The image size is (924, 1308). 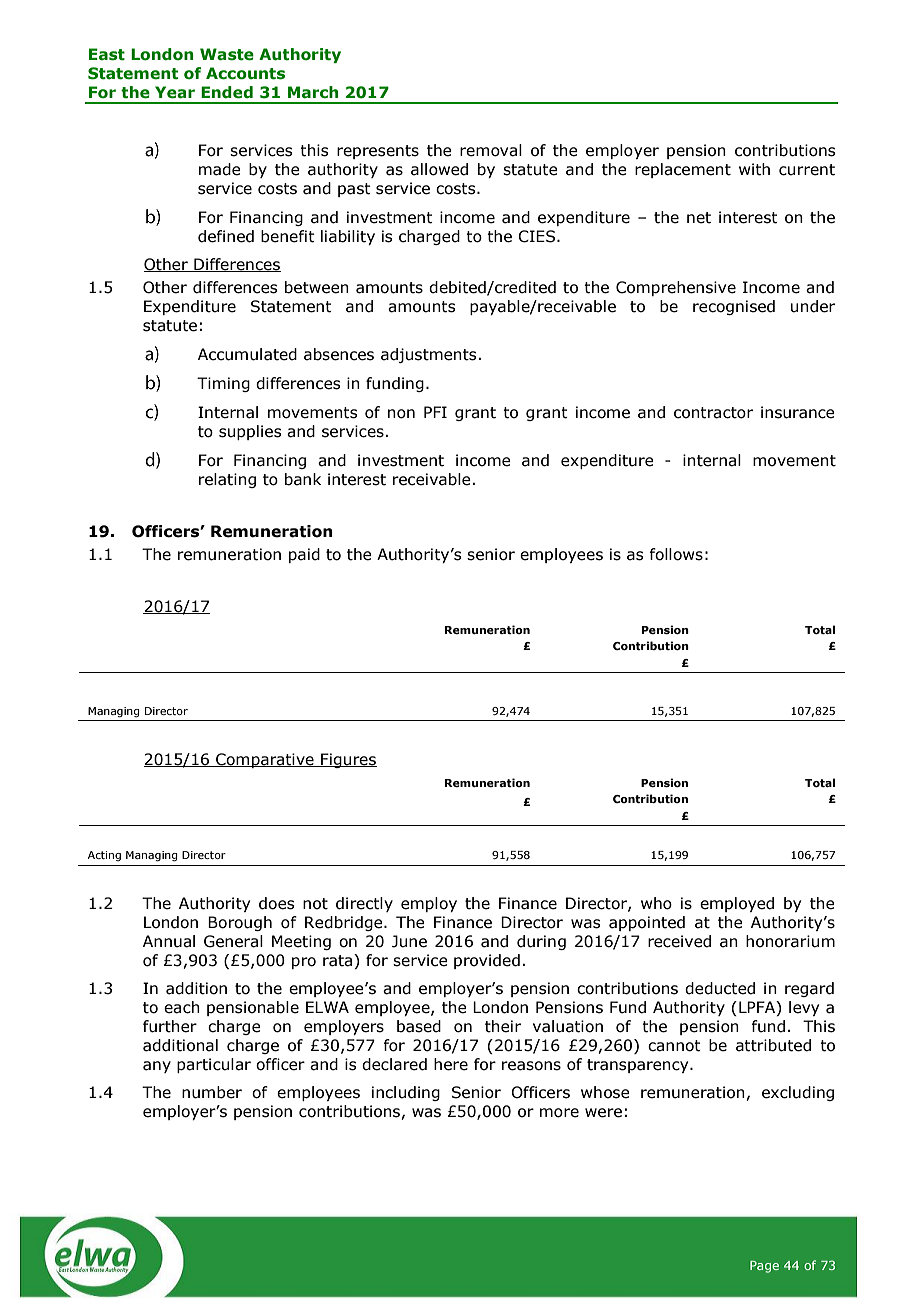 I want to click on number, so click(x=212, y=1092).
